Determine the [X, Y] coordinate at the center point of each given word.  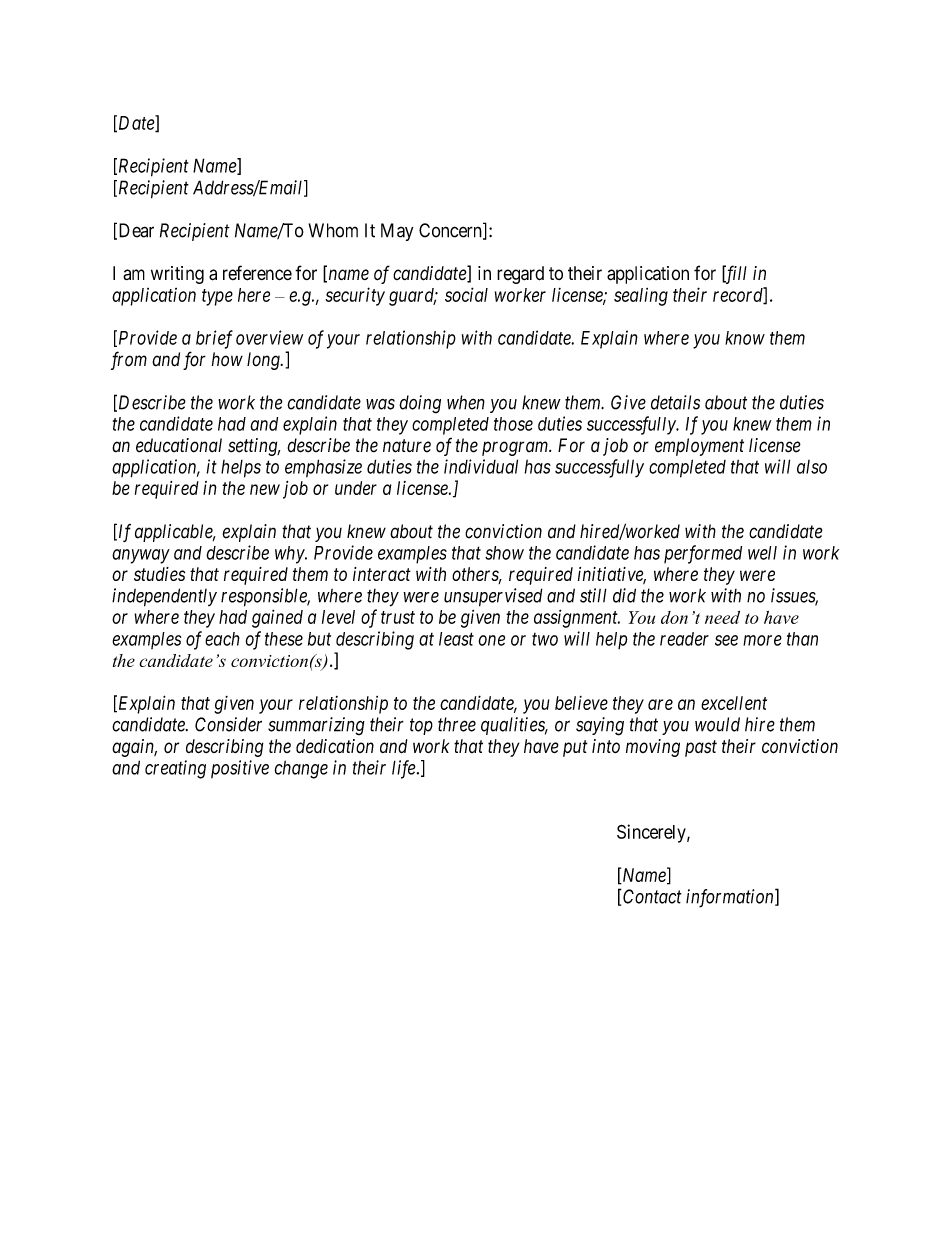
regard [520, 275]
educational [179, 445]
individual [481, 466]
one [491, 640]
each [222, 639]
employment [699, 447]
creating [175, 769]
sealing [641, 297]
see [726, 640]
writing [177, 275]
